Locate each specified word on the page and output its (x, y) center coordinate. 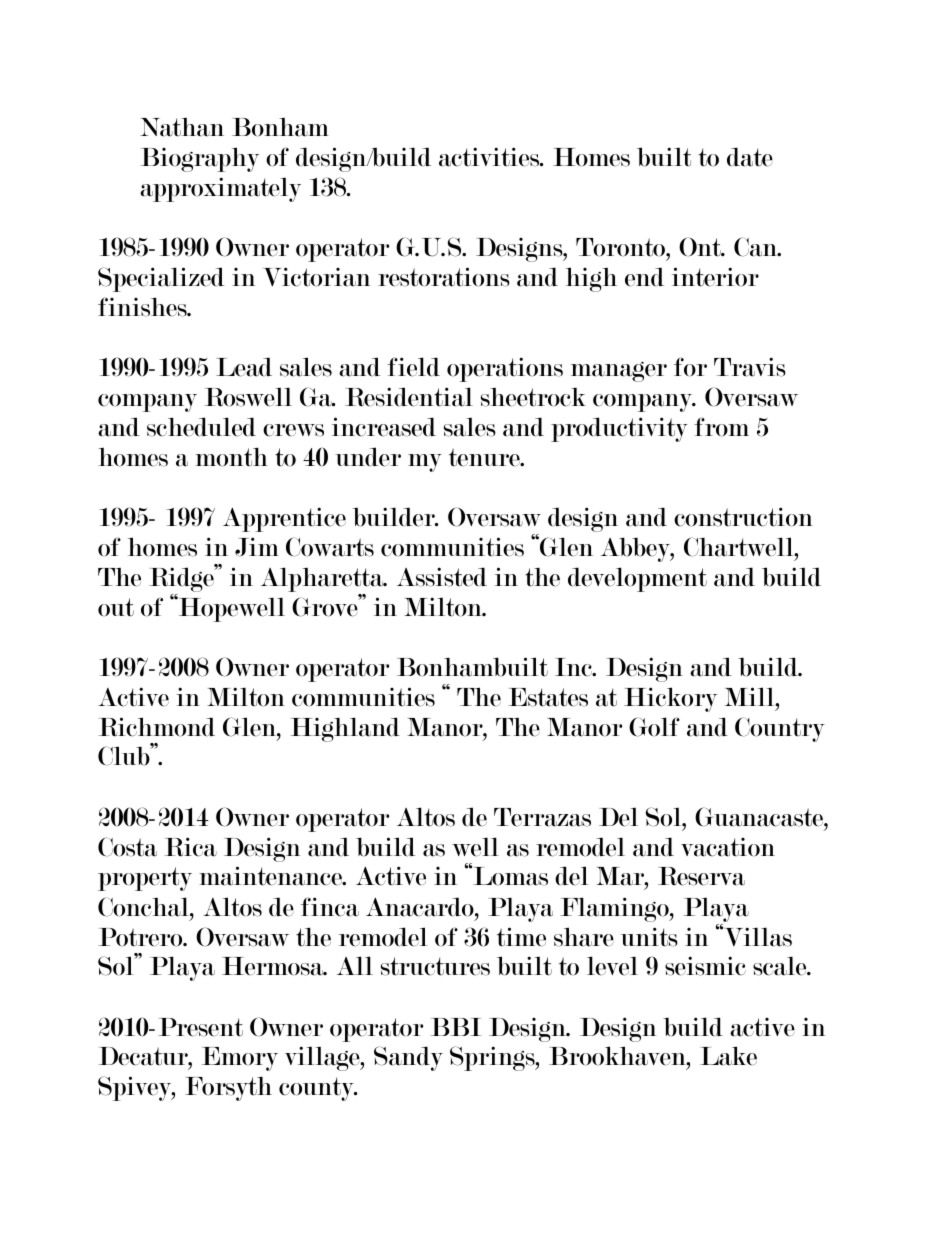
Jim (257, 547)
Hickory (670, 699)
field (413, 367)
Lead (244, 367)
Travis (750, 367)
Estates (548, 697)
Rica (190, 847)
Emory (240, 1059)
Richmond (156, 727)
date (750, 157)
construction (743, 517)
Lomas (509, 875)
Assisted (442, 577)
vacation (728, 847)
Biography (199, 159)
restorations (444, 277)
